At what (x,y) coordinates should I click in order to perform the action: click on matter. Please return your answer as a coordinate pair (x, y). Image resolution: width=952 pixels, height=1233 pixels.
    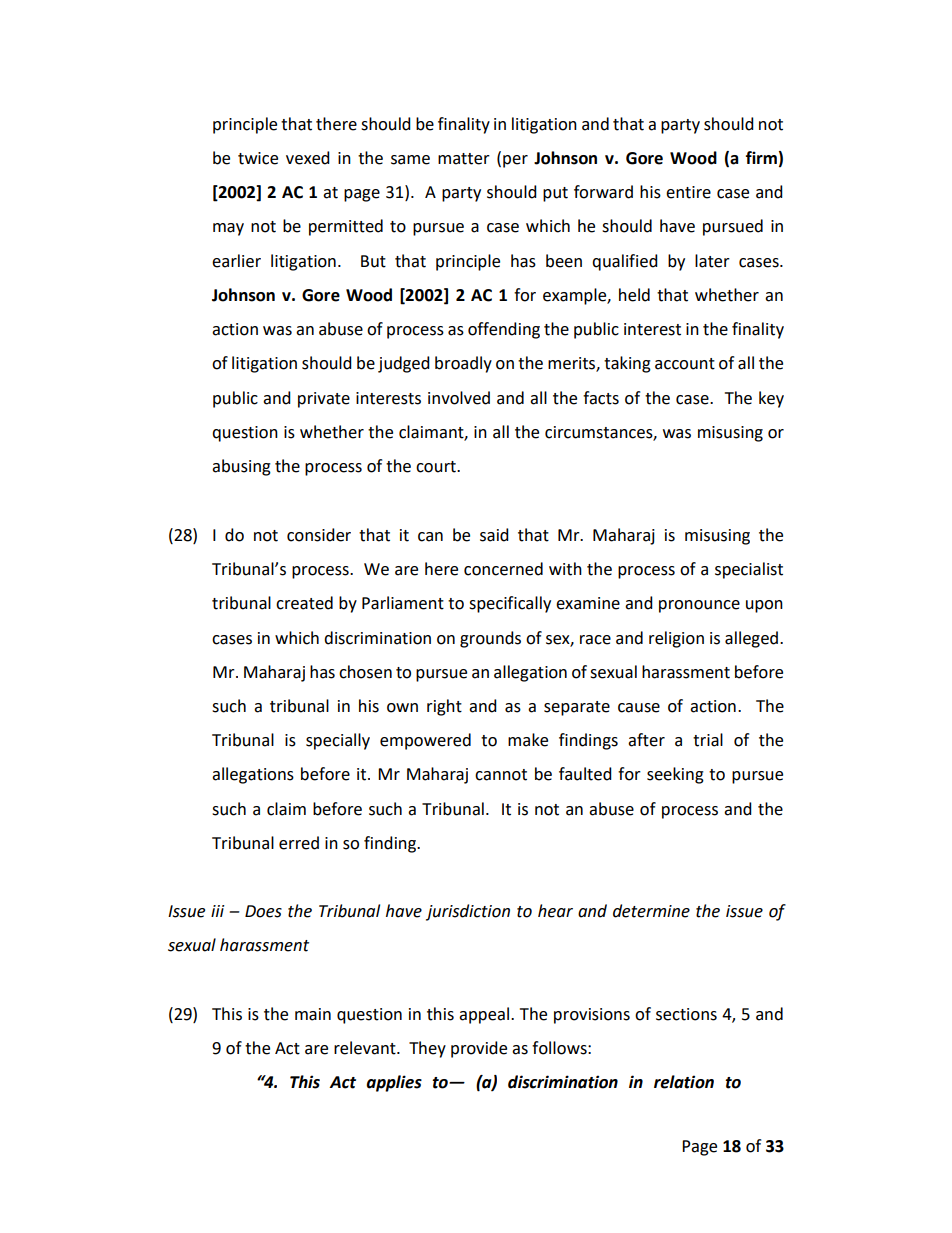
    Looking at the image, I should click on (464, 159).
